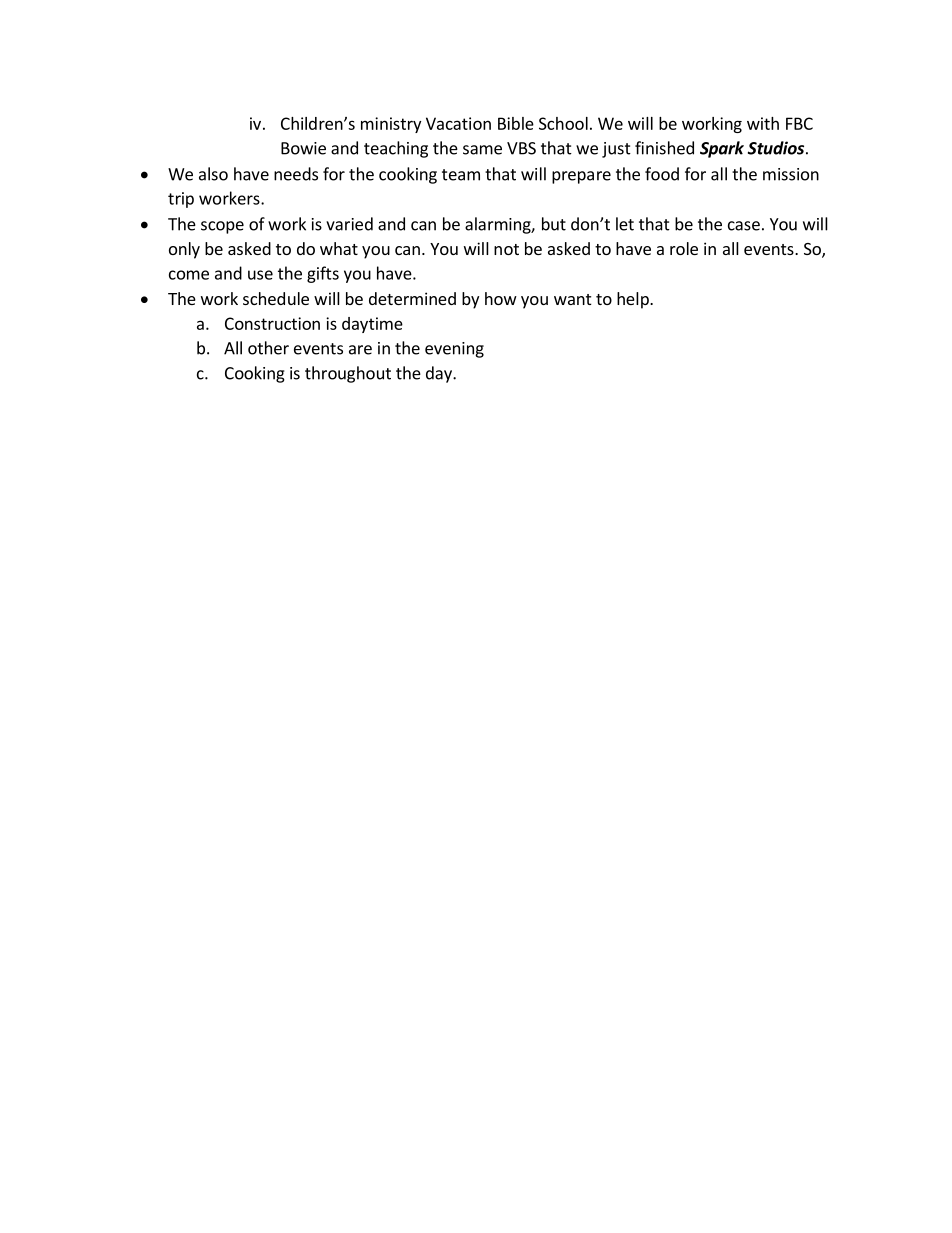 The height and width of the page is (1233, 952). I want to click on help, so click(634, 300).
